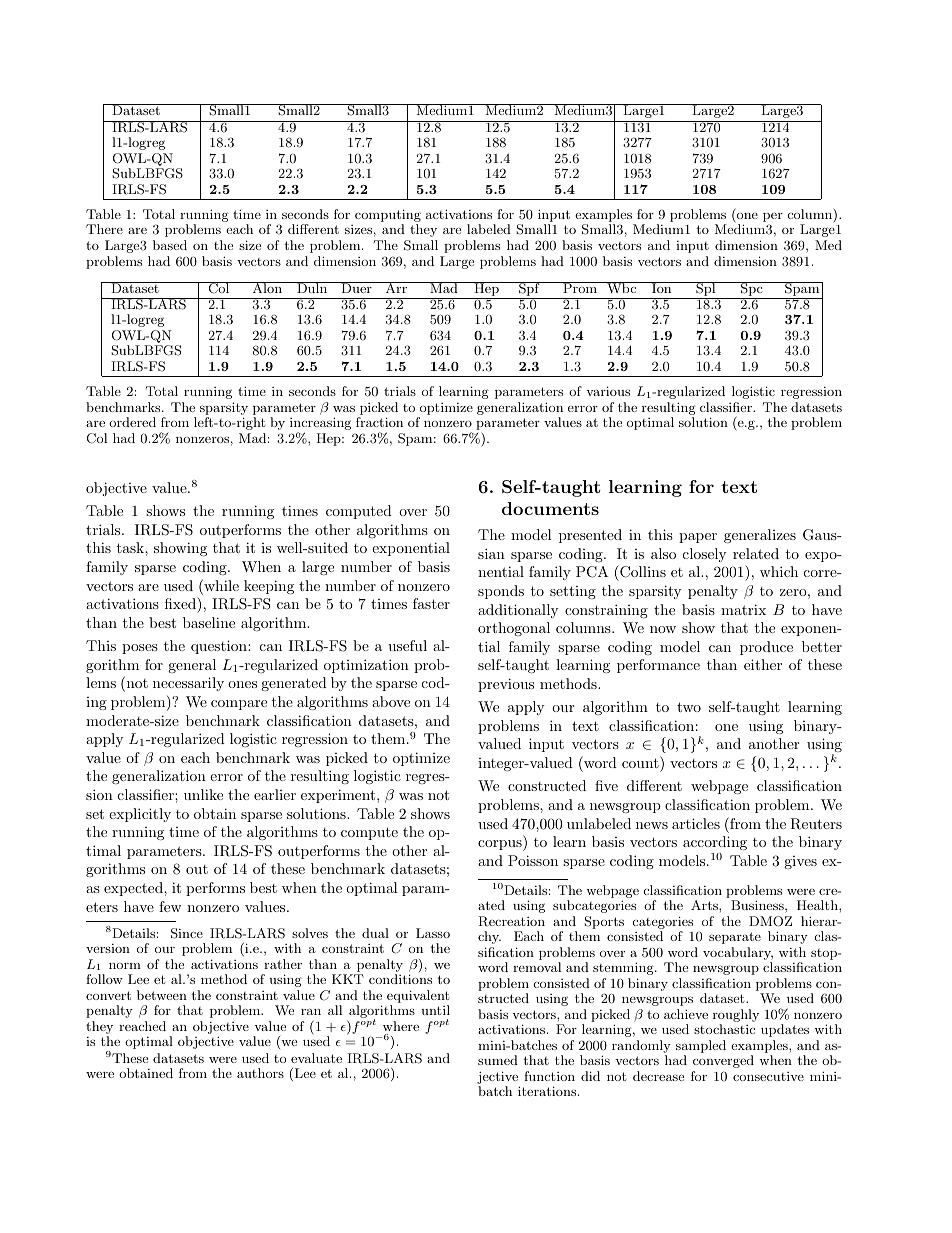  What do you see at coordinates (501, 845) in the document?
I see `corpus` at bounding box center [501, 845].
